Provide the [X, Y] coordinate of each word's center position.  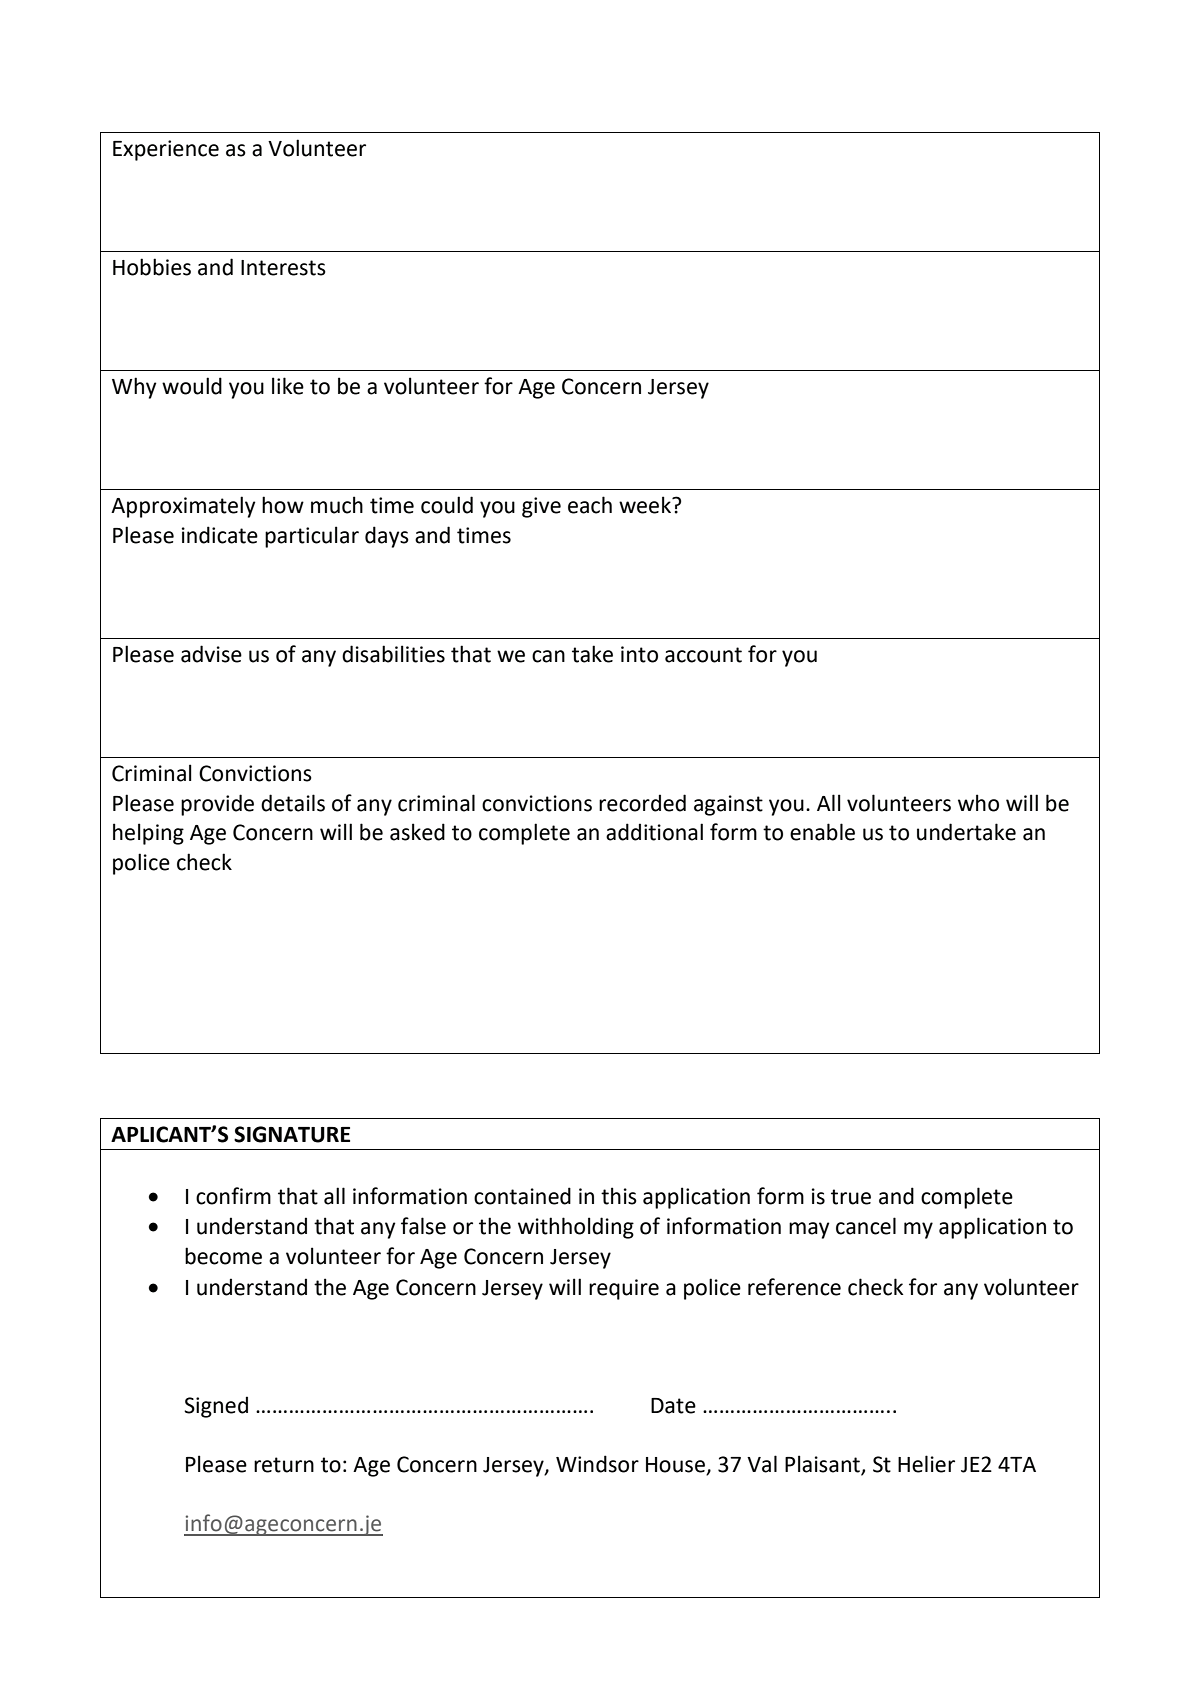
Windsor [597, 1464]
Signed [216, 1407]
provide [217, 805]
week [646, 505]
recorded [642, 803]
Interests [283, 268]
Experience [166, 150]
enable [822, 832]
